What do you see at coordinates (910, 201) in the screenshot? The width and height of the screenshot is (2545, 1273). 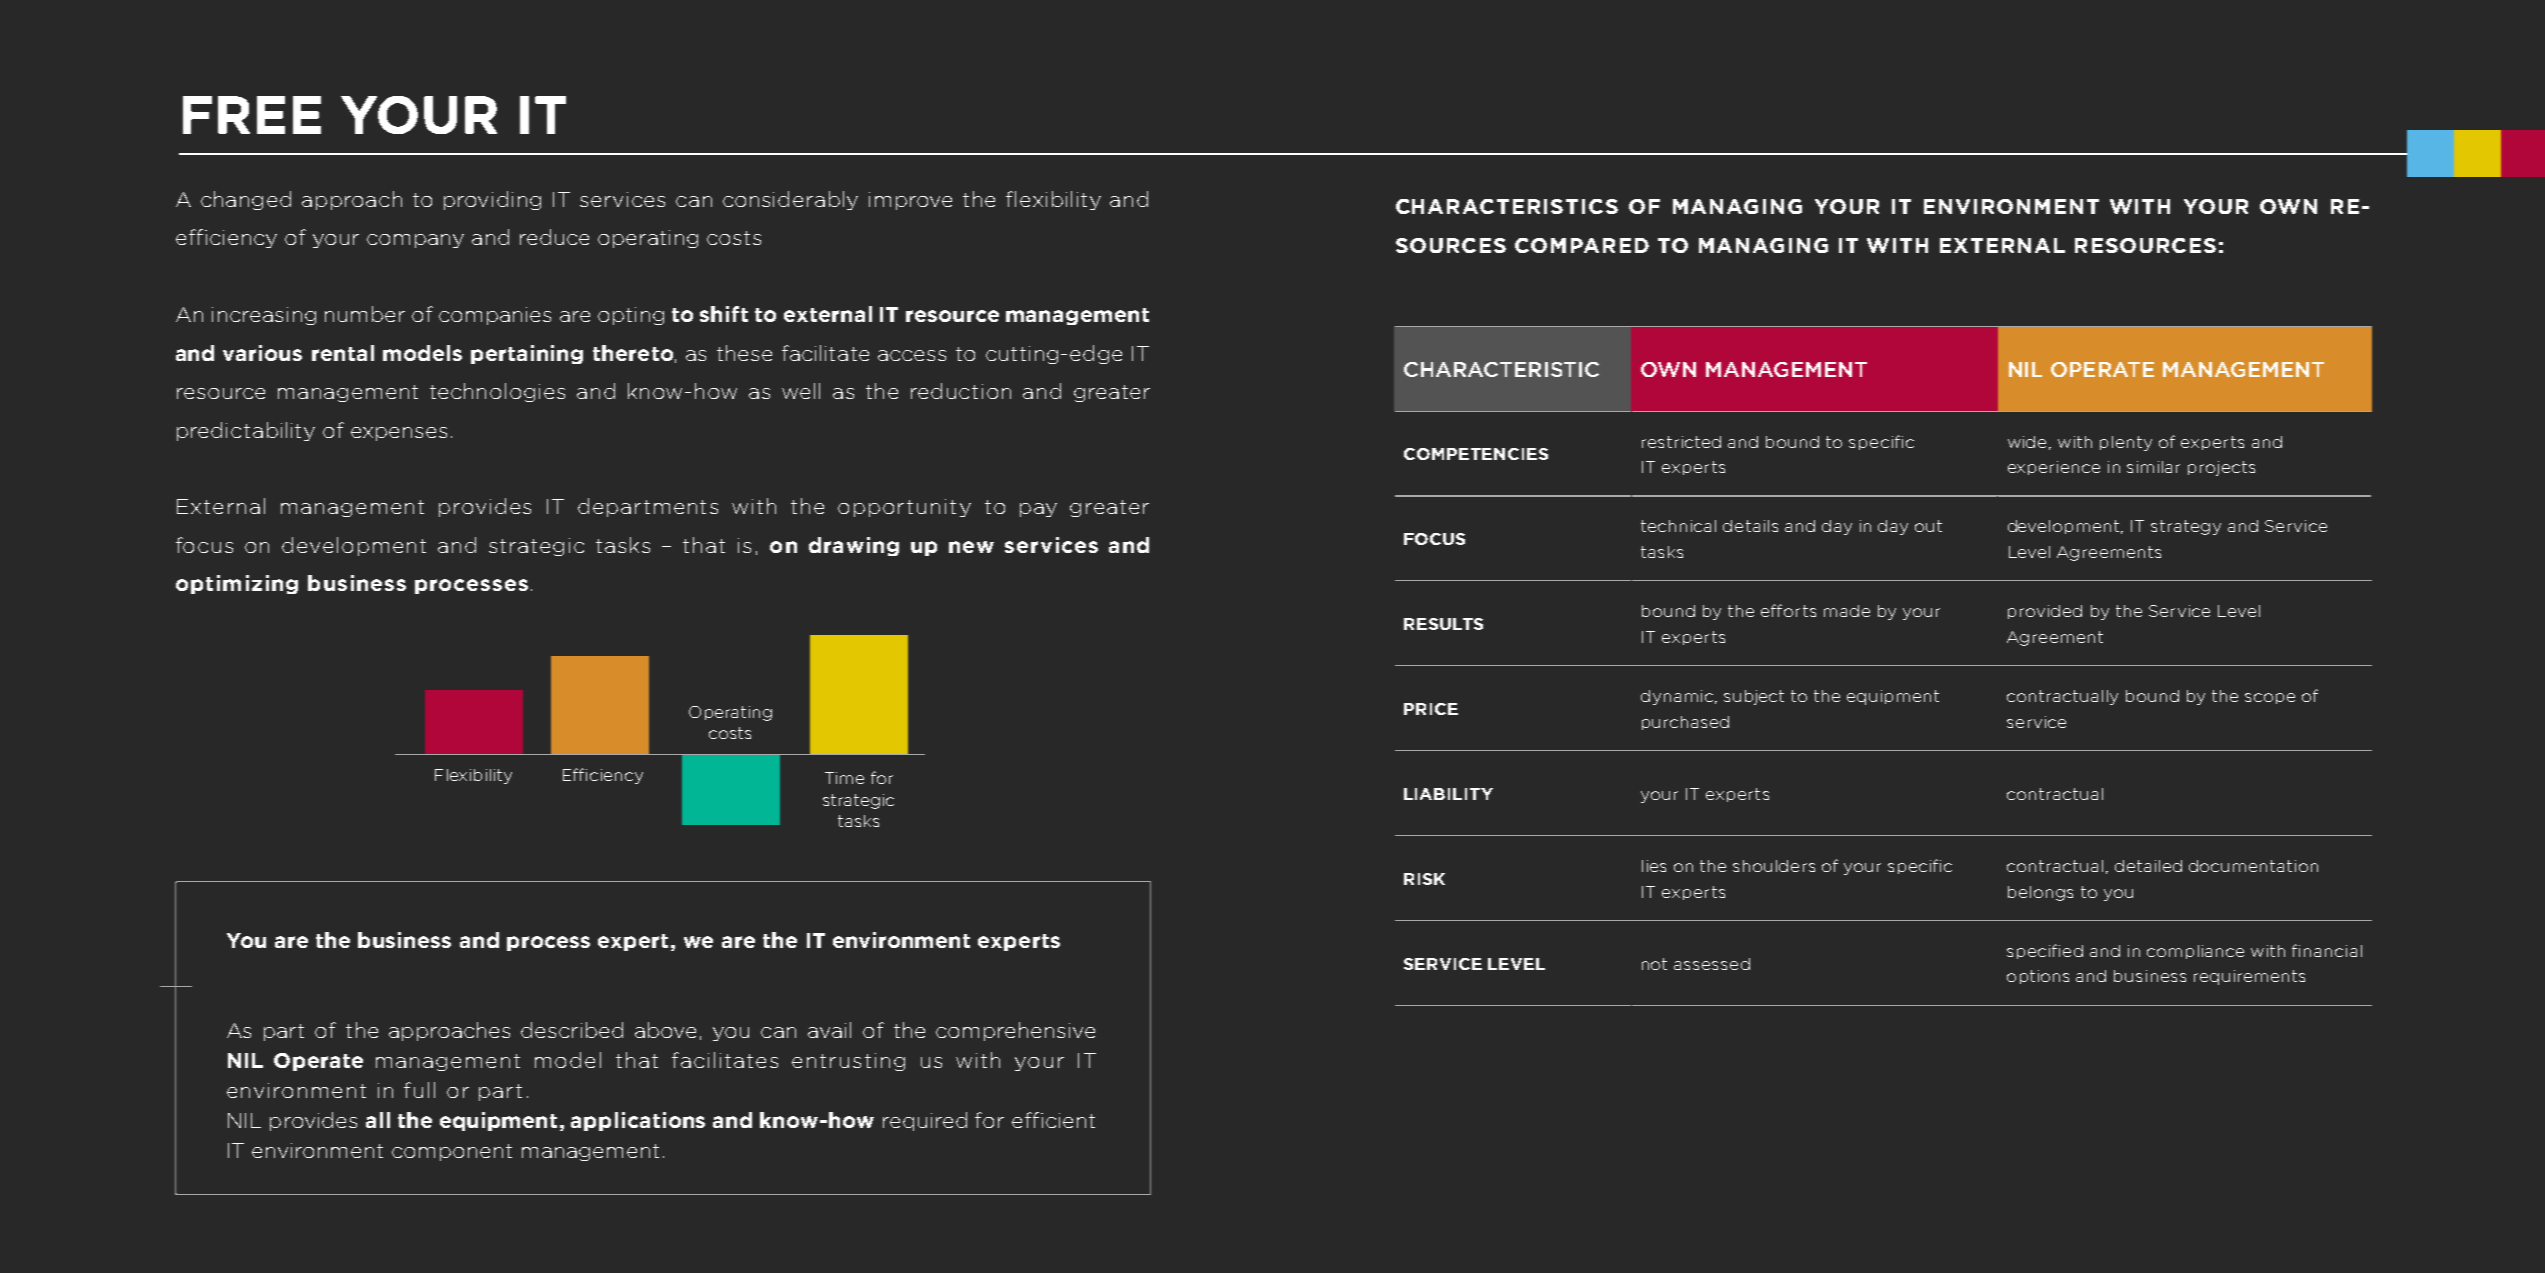 I see `improve` at bounding box center [910, 201].
